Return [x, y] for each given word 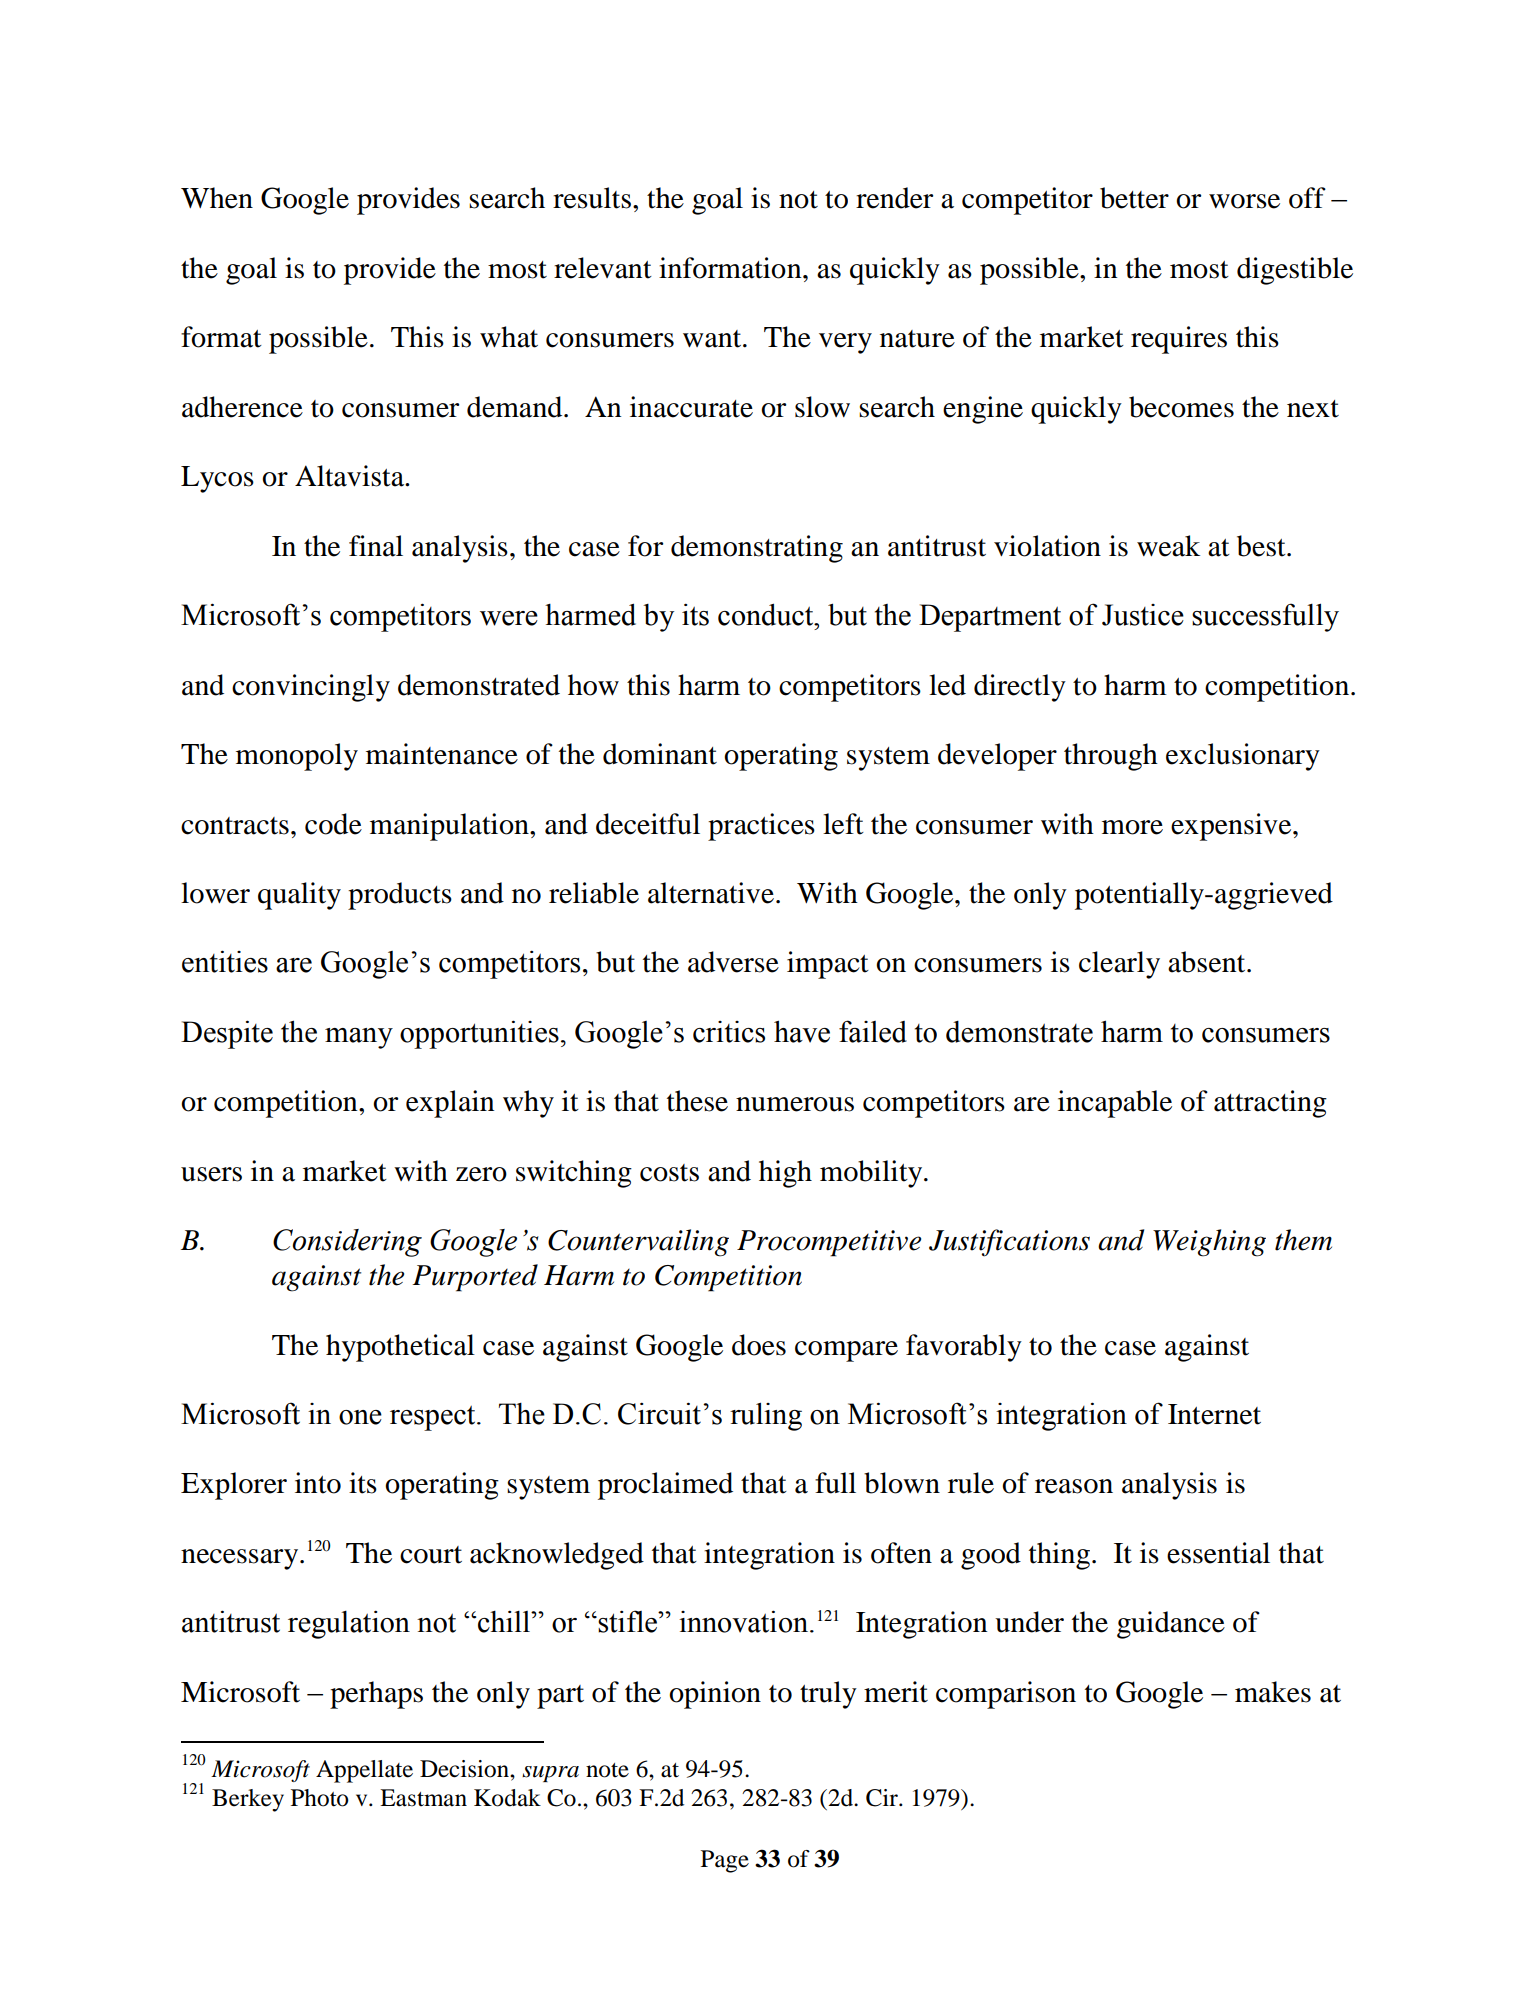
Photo [320, 1798]
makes [1273, 1692]
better [1134, 198]
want [713, 339]
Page [725, 1861]
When [217, 198]
